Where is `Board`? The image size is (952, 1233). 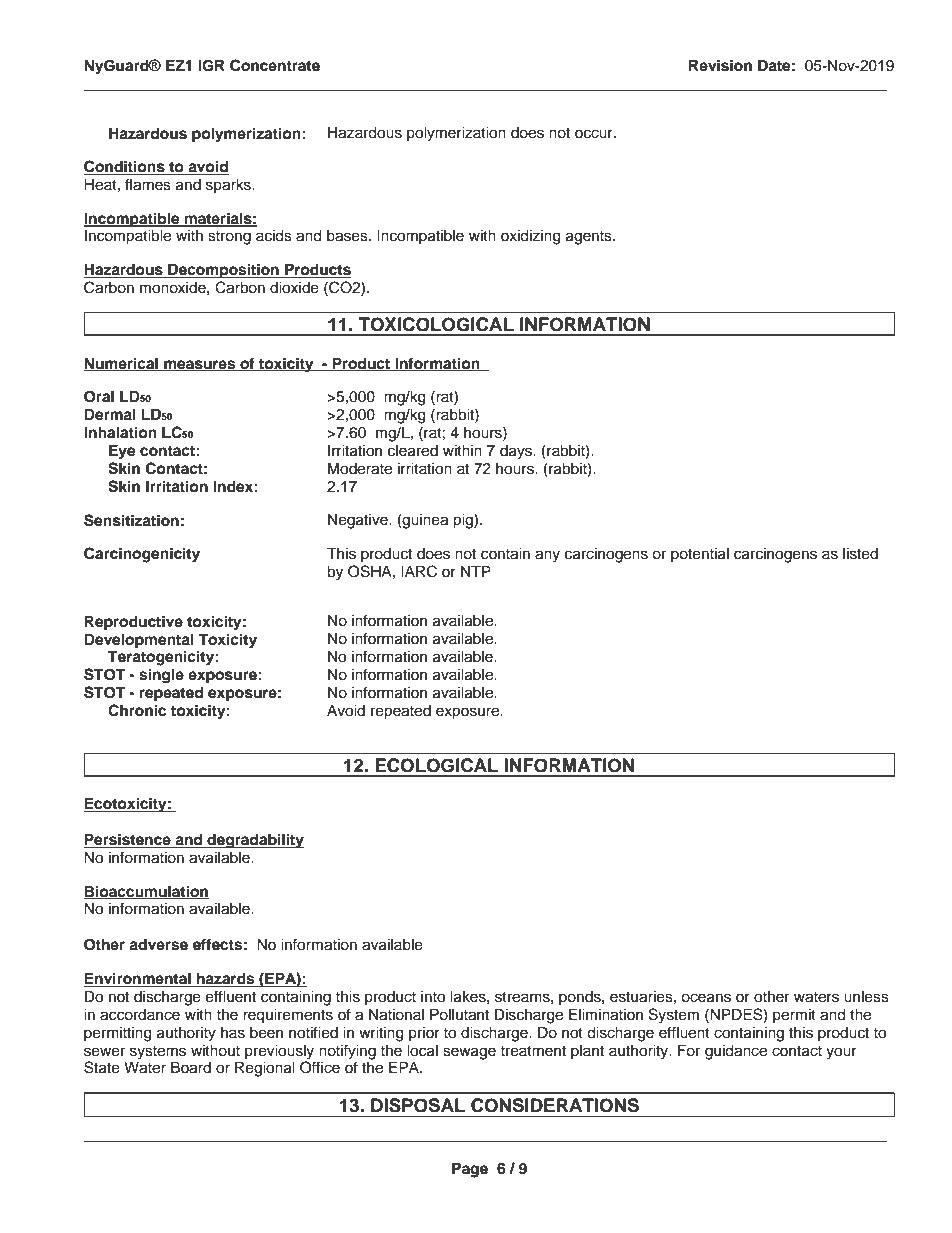 Board is located at coordinates (191, 1067).
